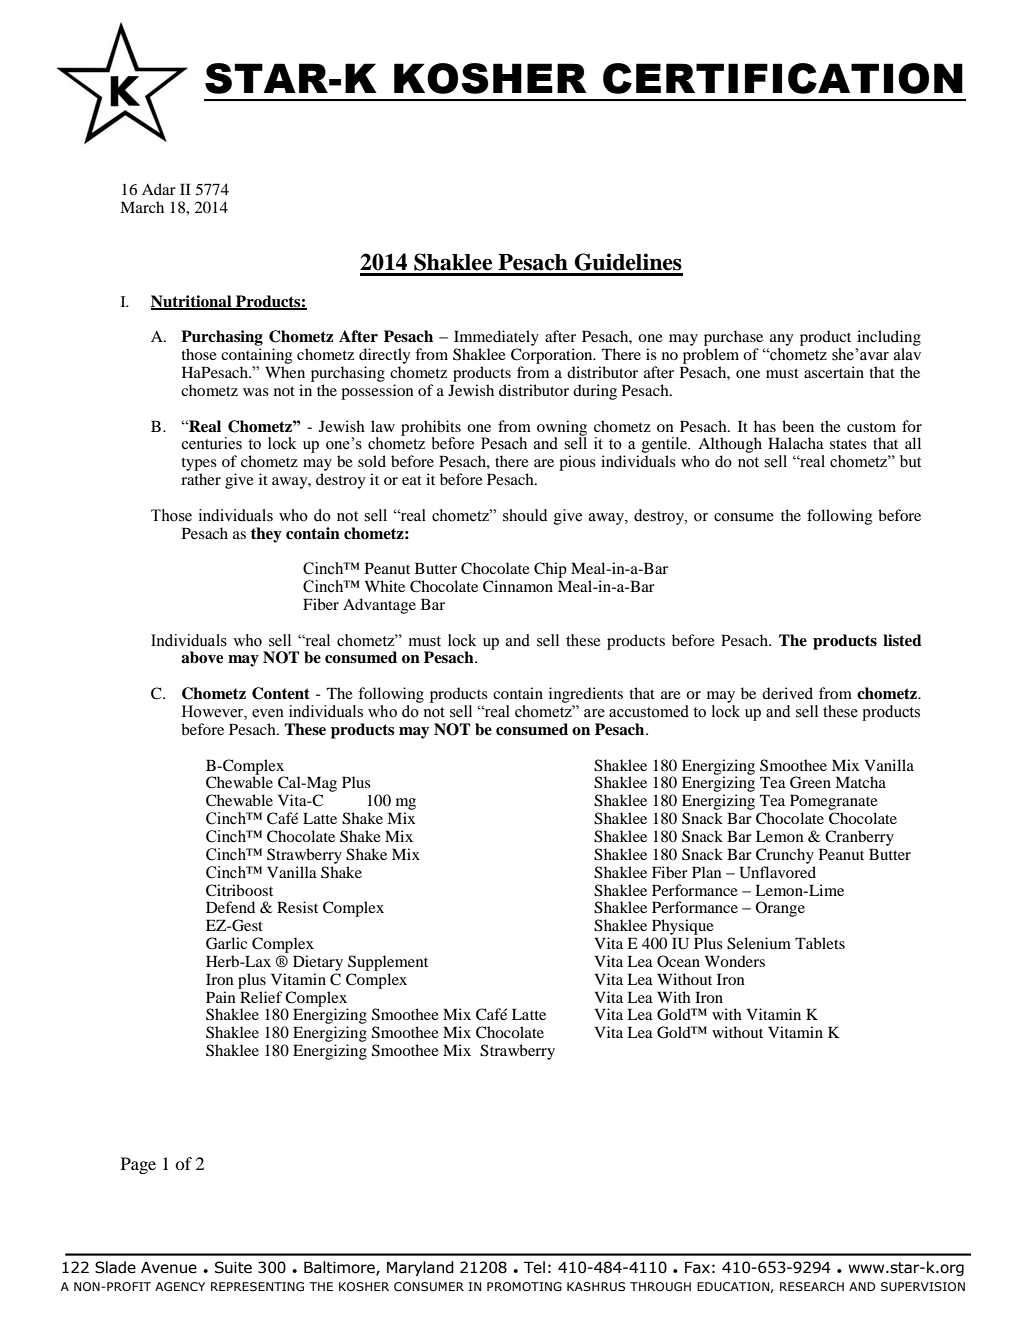  What do you see at coordinates (812, 1286) in the image?
I see `RESEARCH` at bounding box center [812, 1286].
